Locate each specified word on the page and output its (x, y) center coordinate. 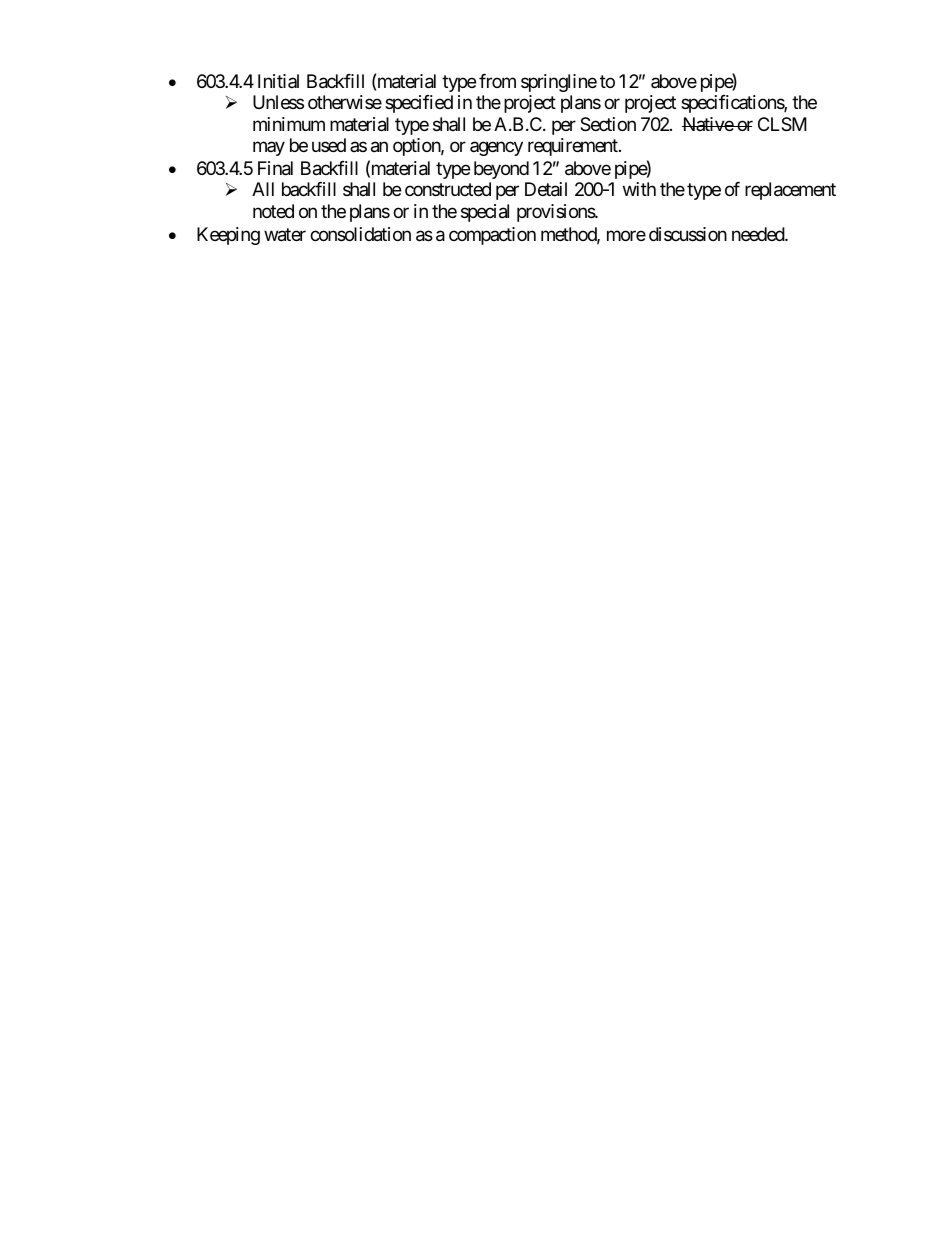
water (285, 235)
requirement (574, 147)
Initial (278, 81)
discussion (688, 234)
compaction (492, 236)
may (269, 149)
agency (496, 149)
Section (608, 124)
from (497, 81)
